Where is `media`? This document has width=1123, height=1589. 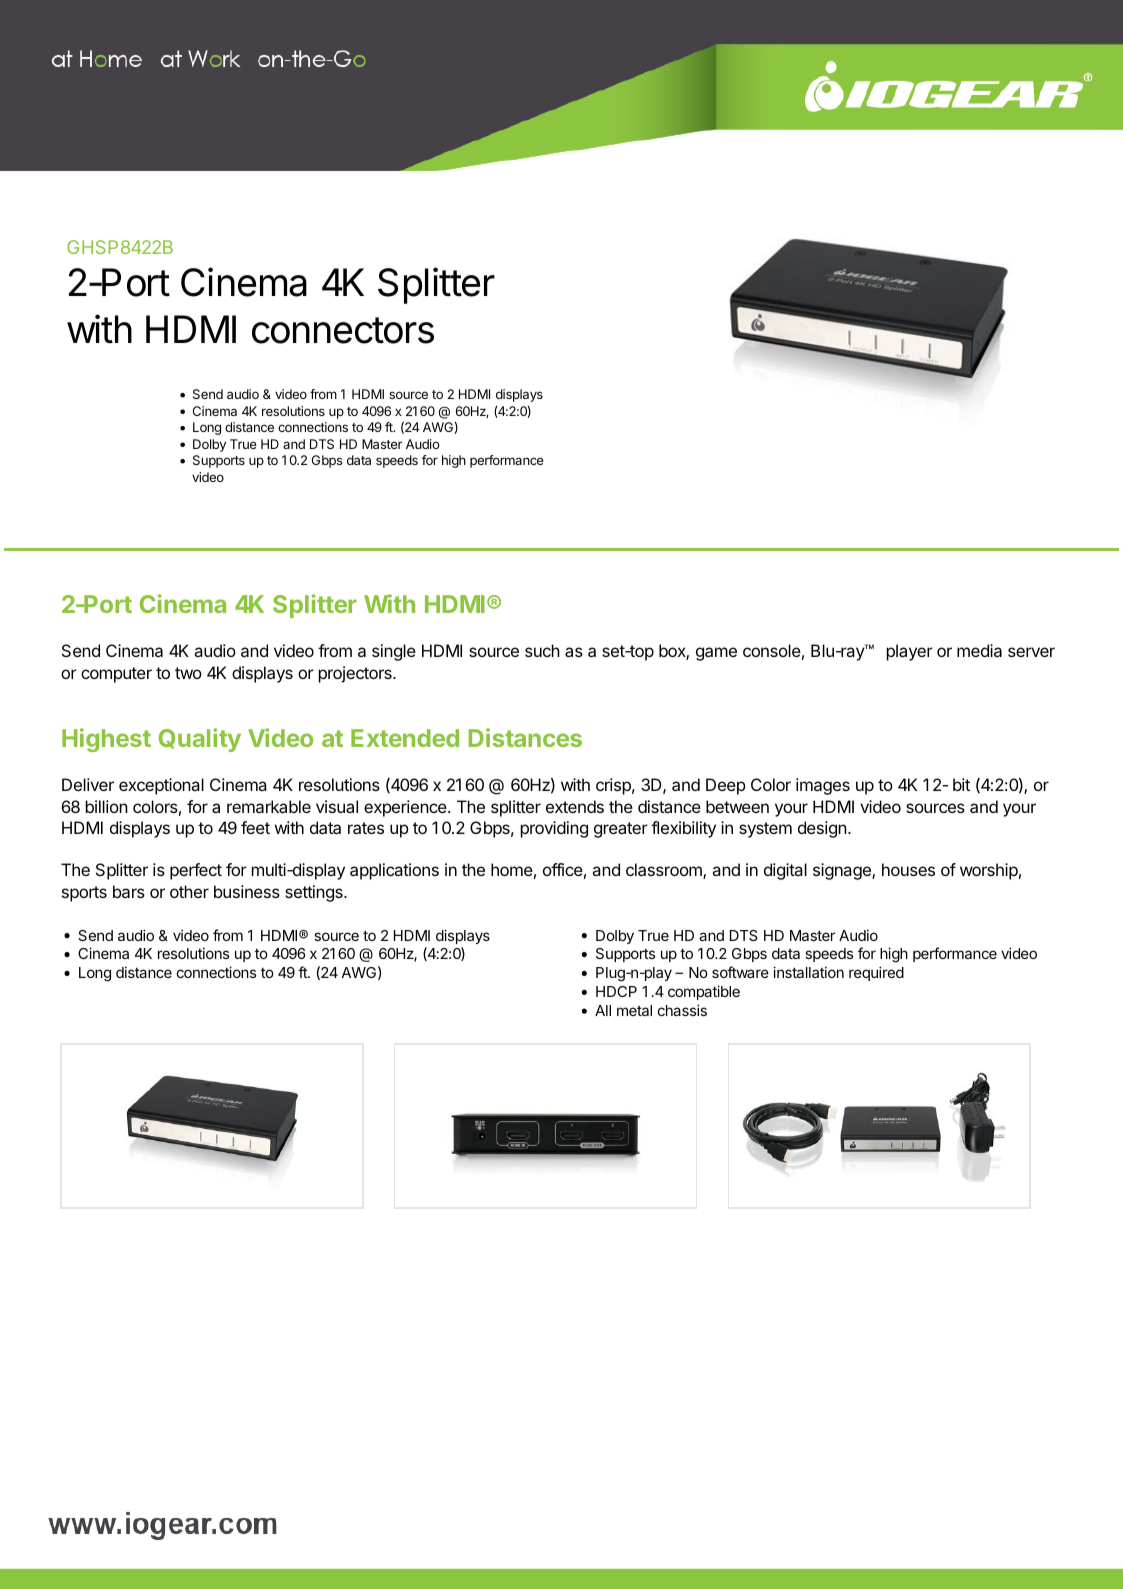 media is located at coordinates (979, 650).
